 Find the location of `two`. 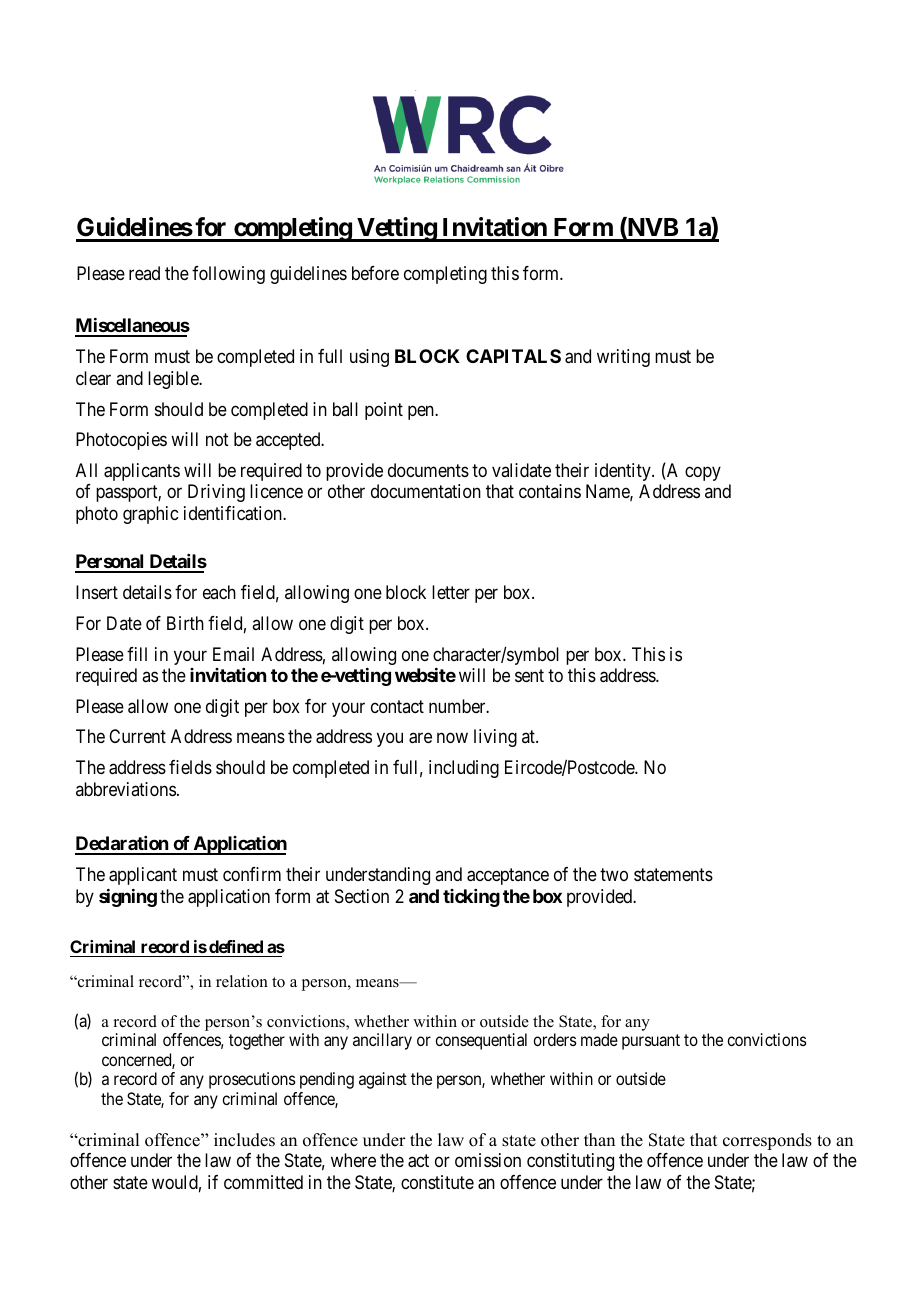

two is located at coordinates (614, 874).
